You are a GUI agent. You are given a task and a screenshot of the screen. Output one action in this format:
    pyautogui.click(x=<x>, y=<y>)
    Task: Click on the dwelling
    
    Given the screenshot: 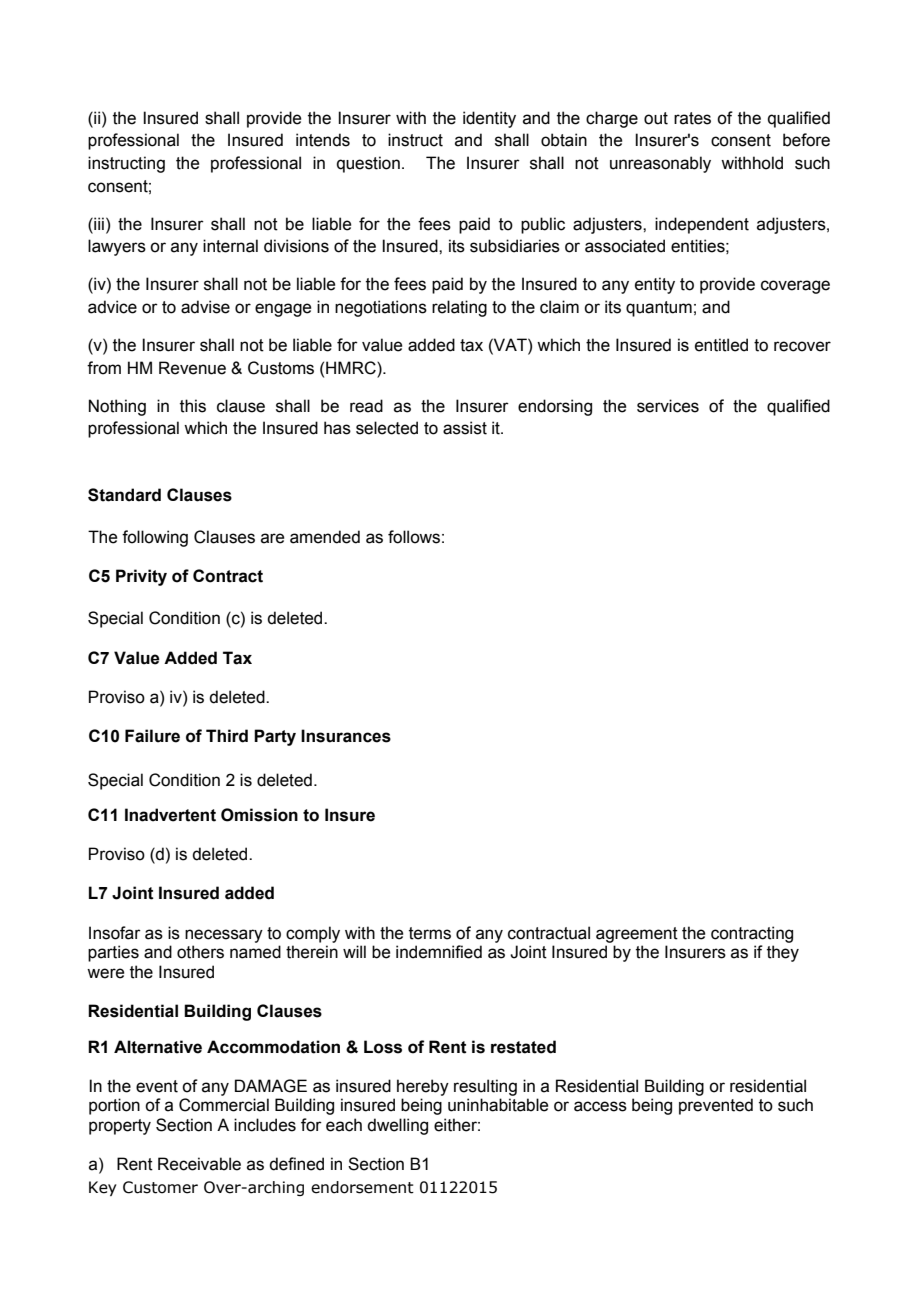 What is the action you would take?
    pyautogui.click(x=397, y=1126)
